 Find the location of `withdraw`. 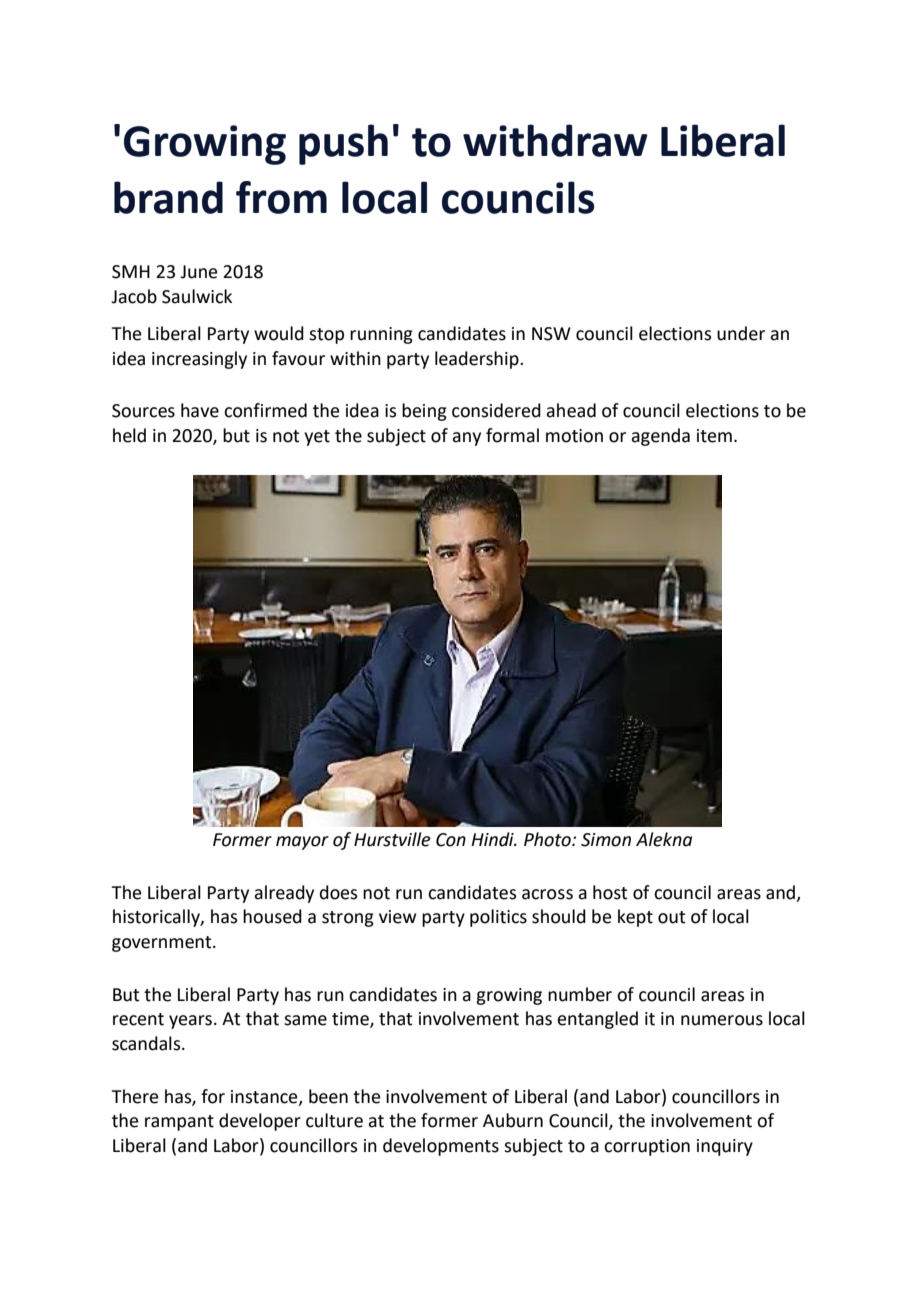

withdraw is located at coordinates (555, 140).
